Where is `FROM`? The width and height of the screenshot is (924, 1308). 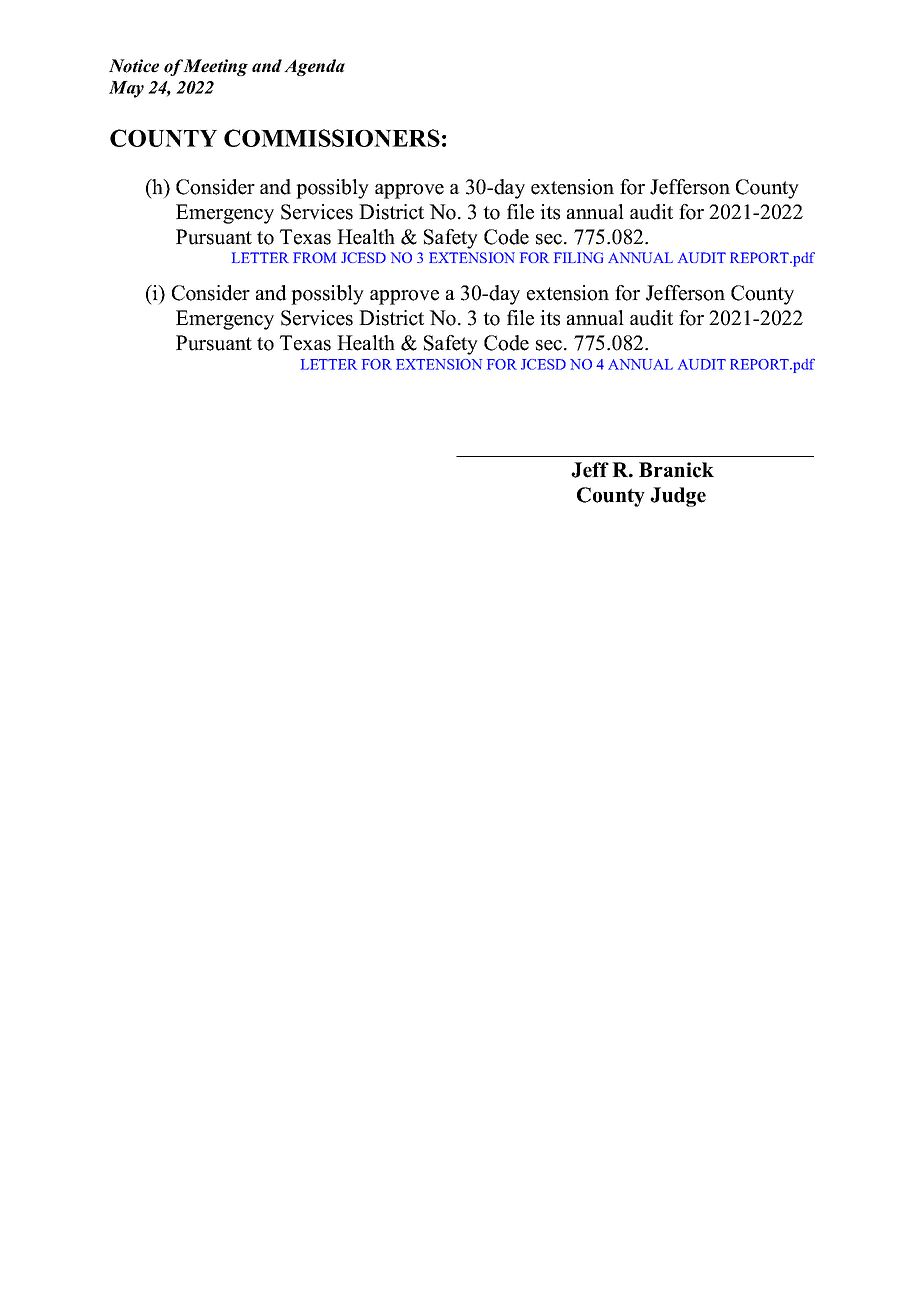 FROM is located at coordinates (314, 257).
